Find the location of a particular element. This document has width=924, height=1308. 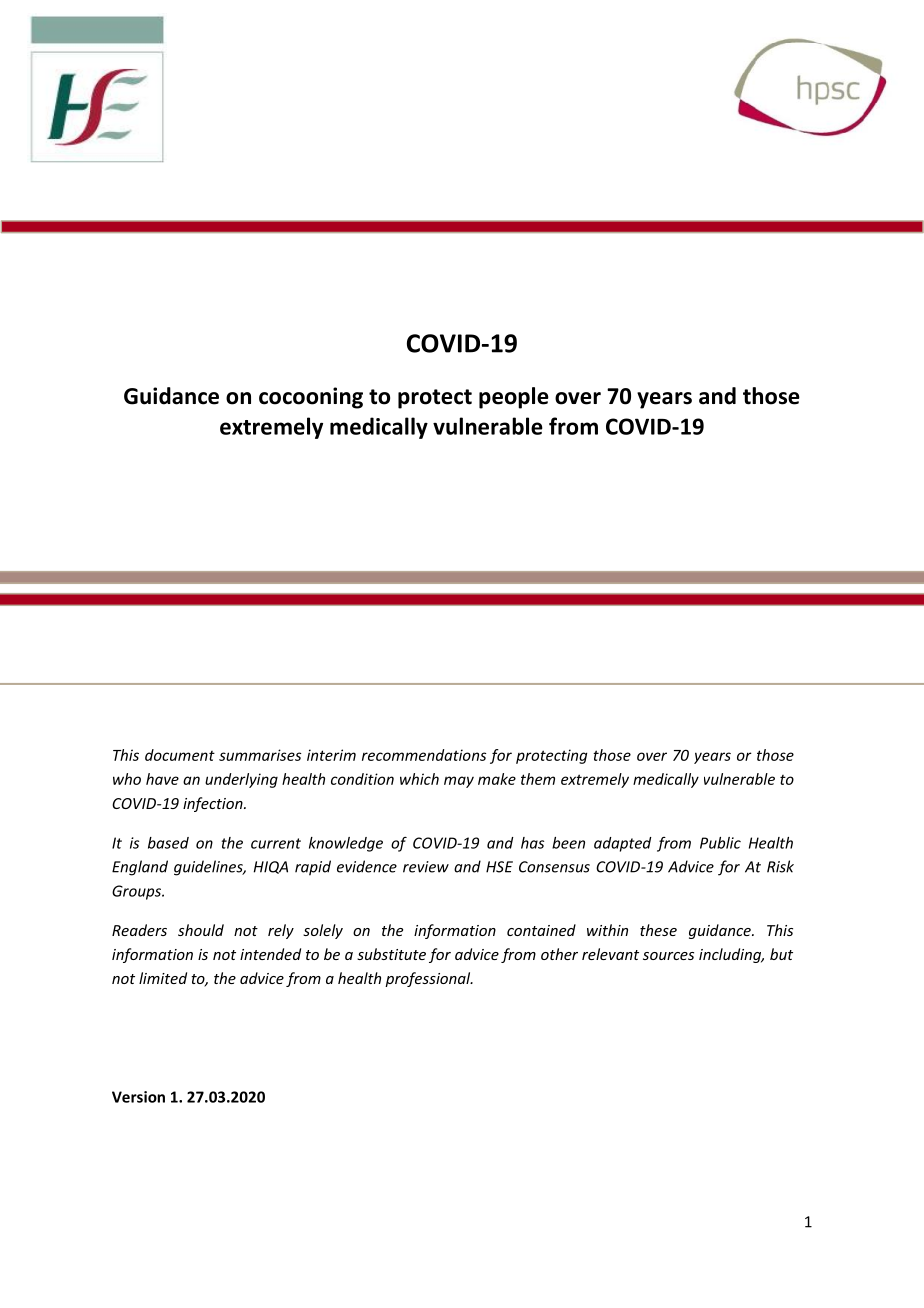

based is located at coordinates (168, 843).
